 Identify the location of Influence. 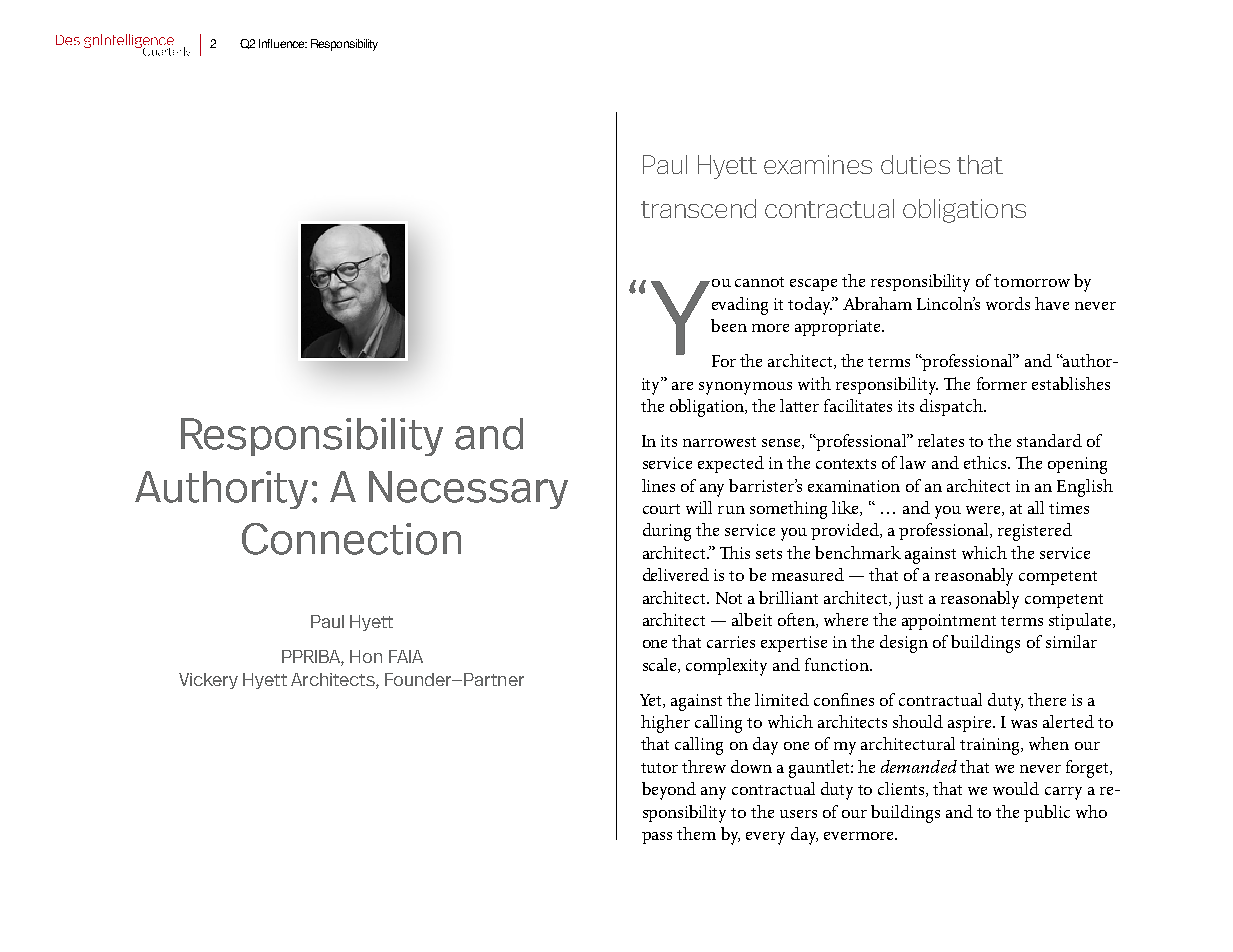
(283, 43).
